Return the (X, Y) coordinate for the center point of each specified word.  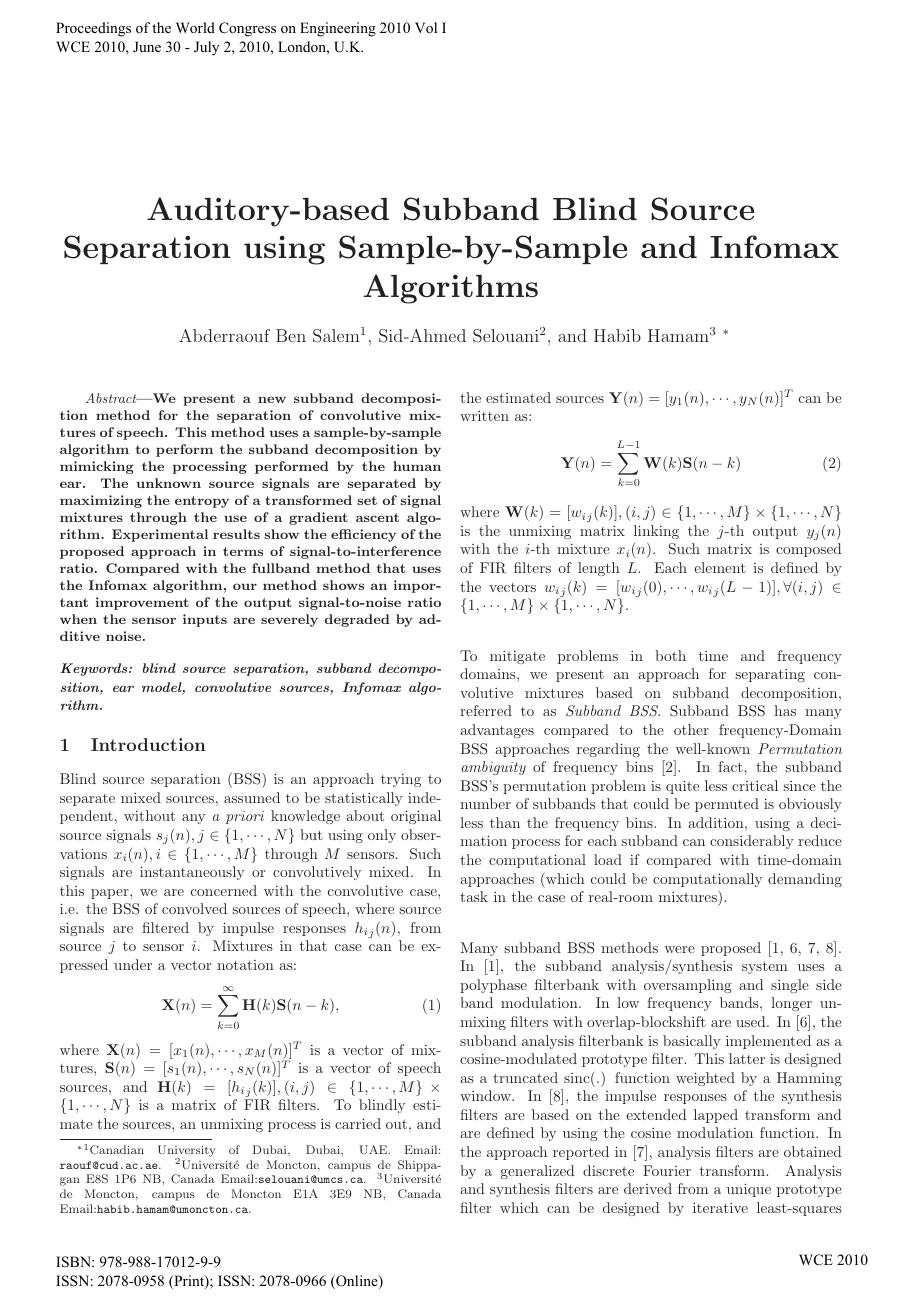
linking (656, 532)
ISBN (74, 1262)
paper (111, 894)
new (272, 399)
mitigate (517, 657)
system (765, 967)
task (474, 896)
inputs (205, 620)
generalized (537, 1172)
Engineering (338, 29)
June (147, 46)
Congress (247, 29)
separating (770, 675)
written (484, 416)
